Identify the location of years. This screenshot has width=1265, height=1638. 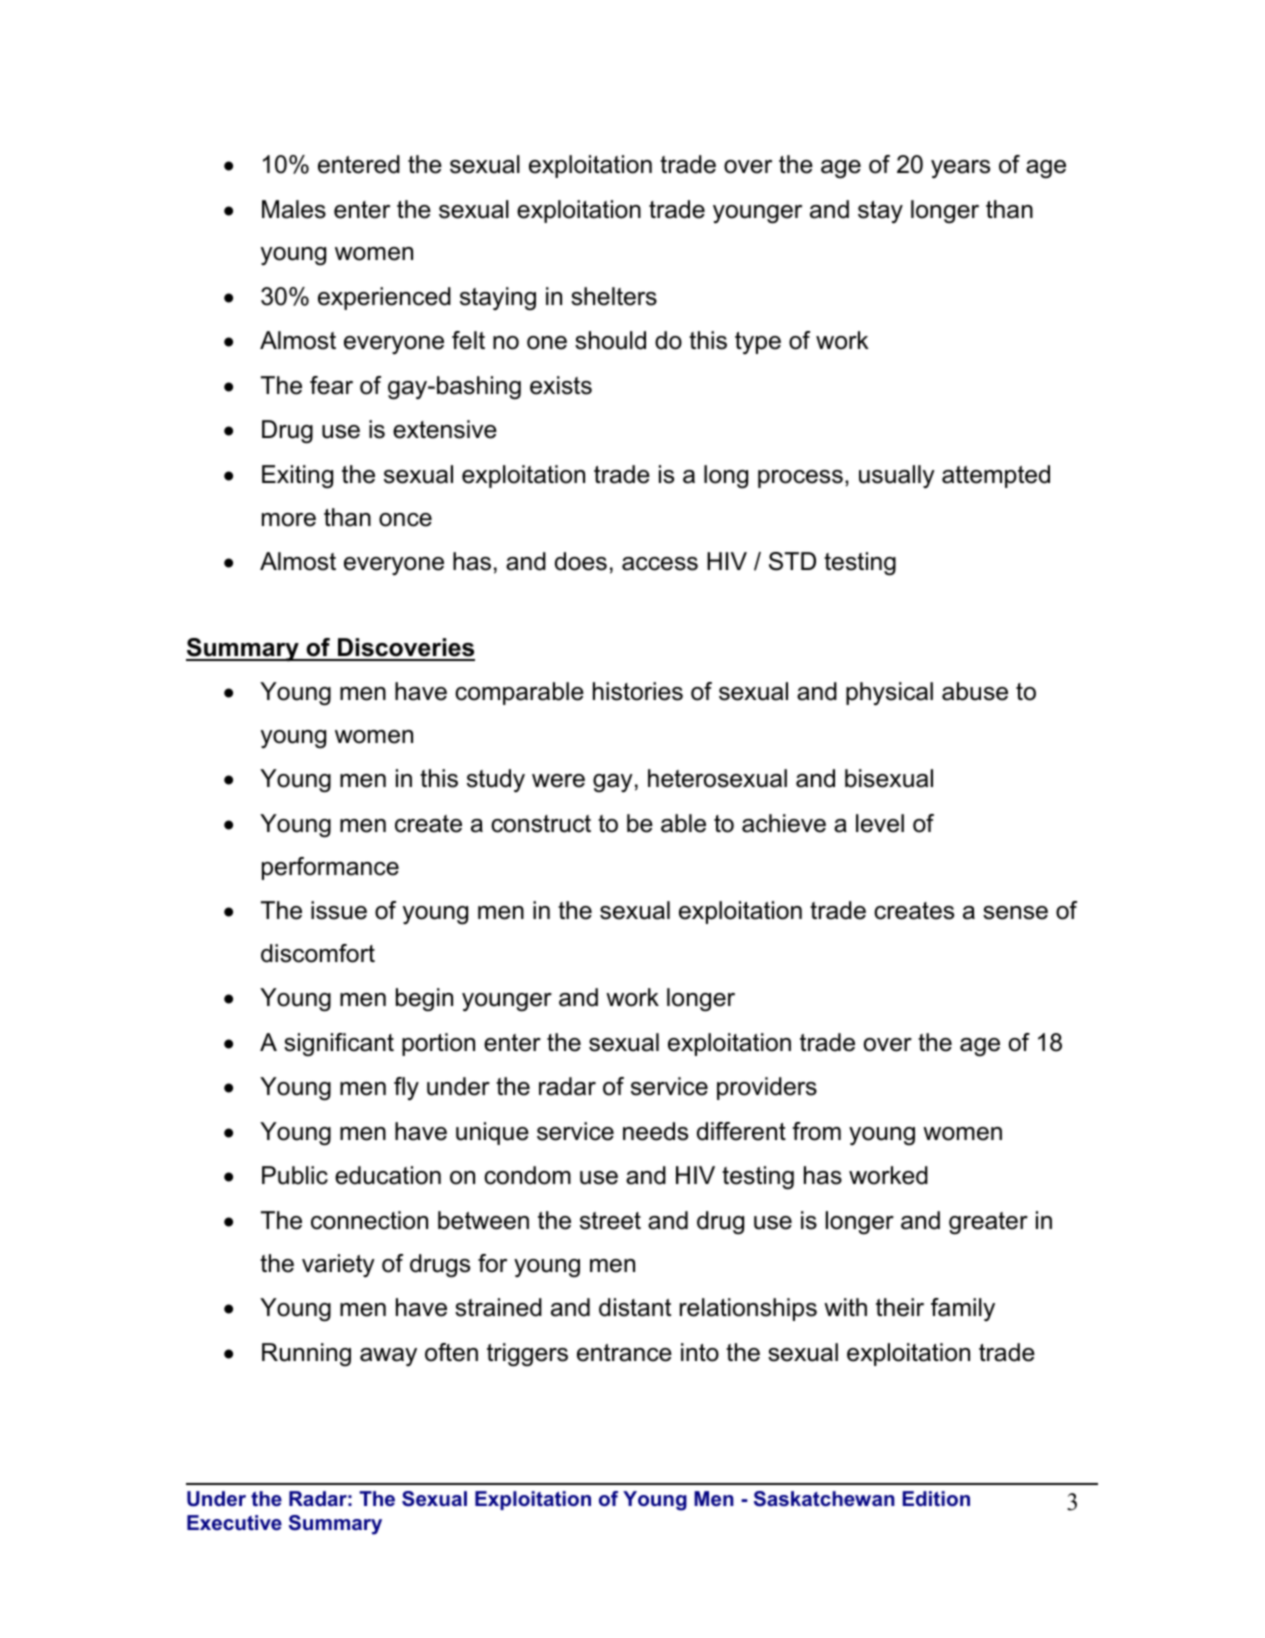
(960, 169).
